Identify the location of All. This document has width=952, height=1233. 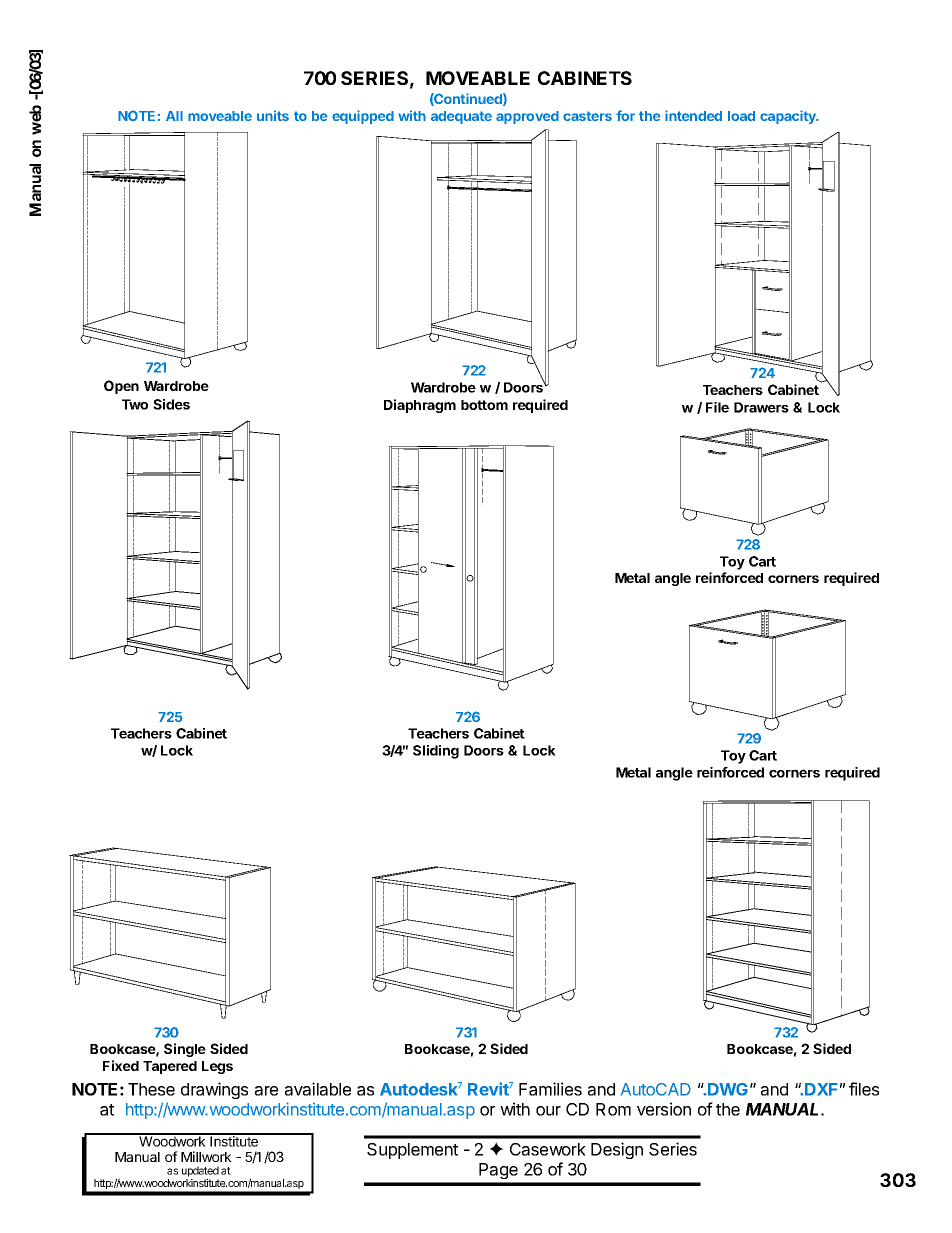
(174, 116).
